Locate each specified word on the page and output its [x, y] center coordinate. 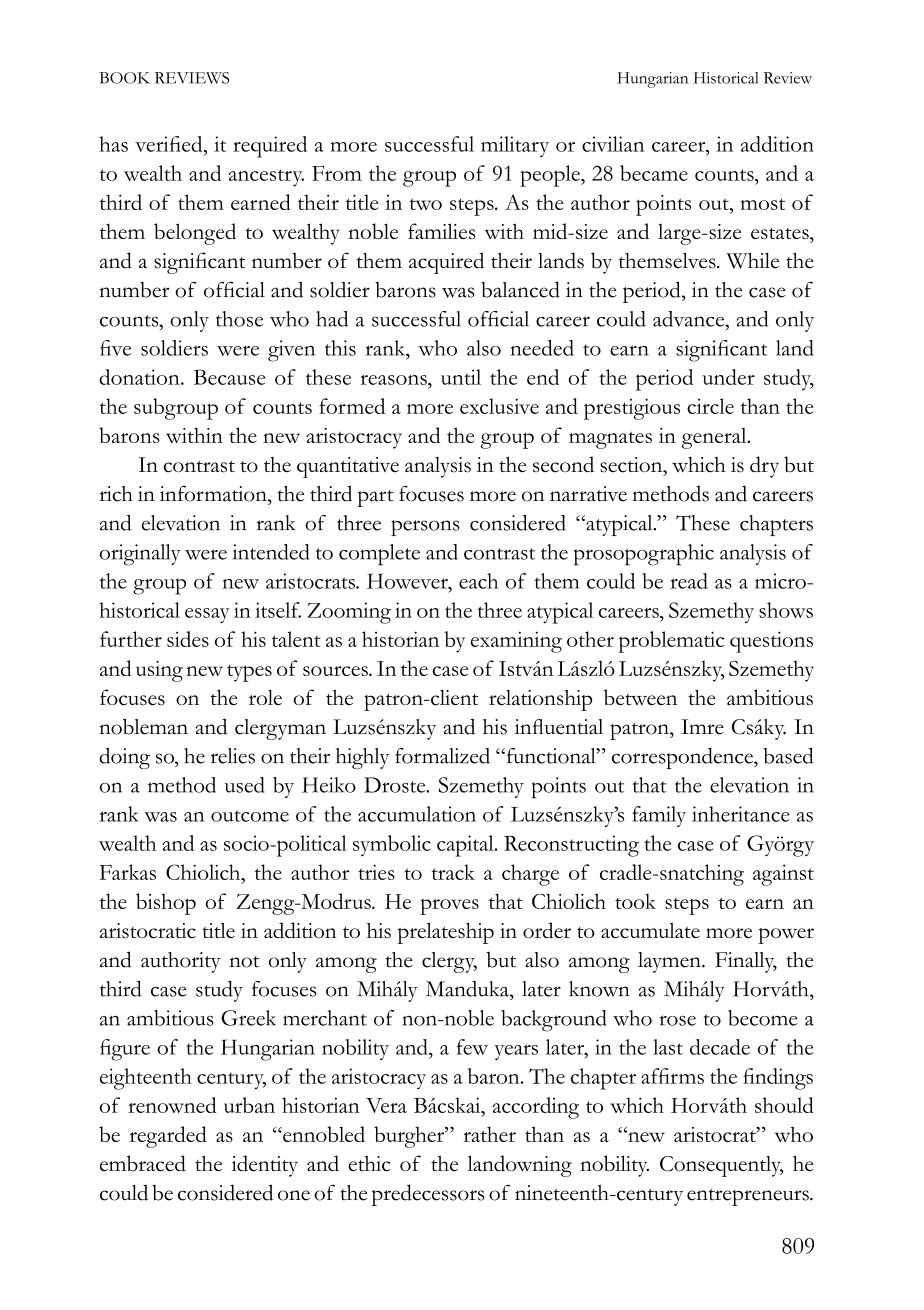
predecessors [428, 1195]
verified [170, 144]
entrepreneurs [749, 1197]
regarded [168, 1137]
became [654, 173]
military [515, 146]
